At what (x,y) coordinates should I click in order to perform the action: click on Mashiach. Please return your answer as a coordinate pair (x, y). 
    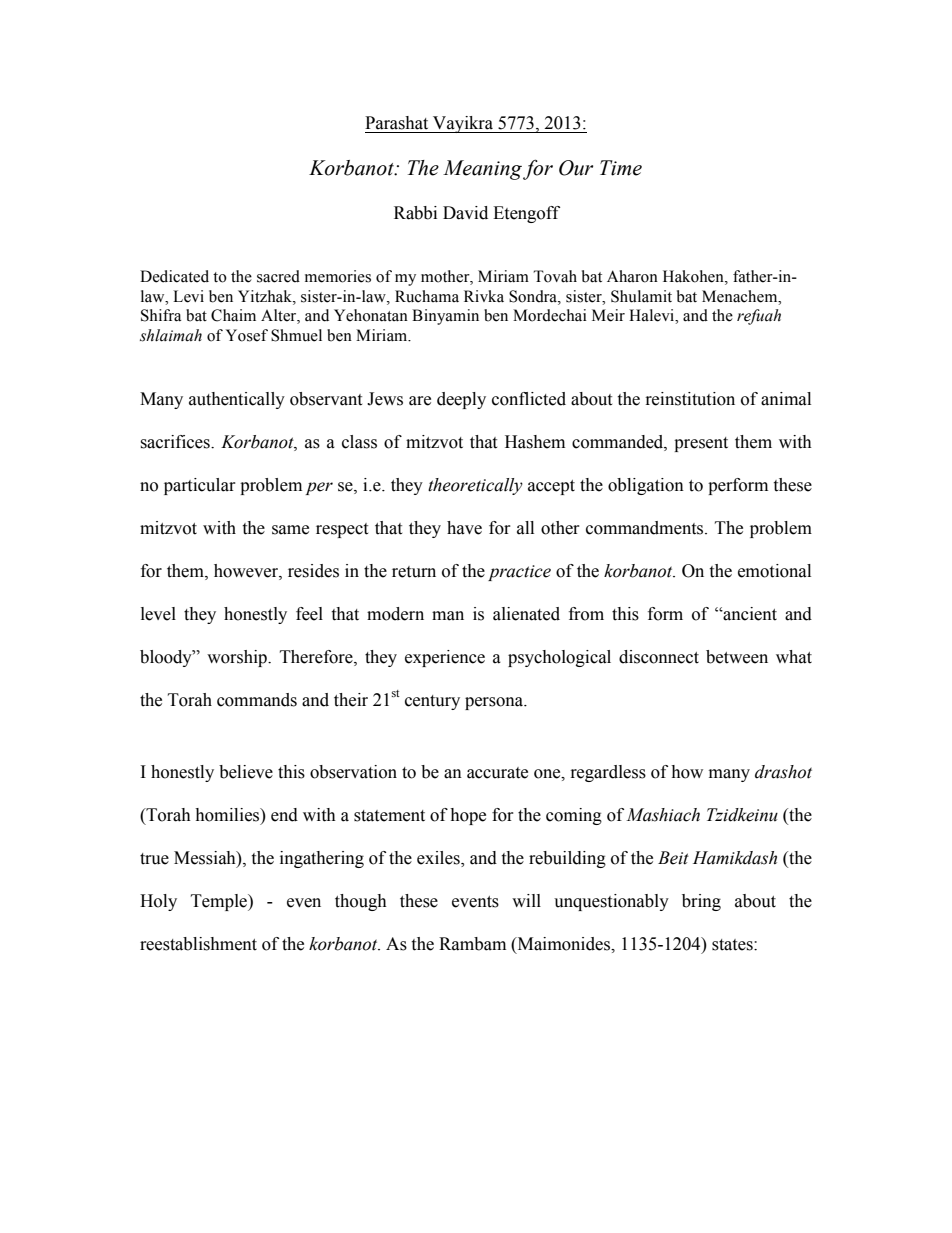
    Looking at the image, I should click on (663, 815).
